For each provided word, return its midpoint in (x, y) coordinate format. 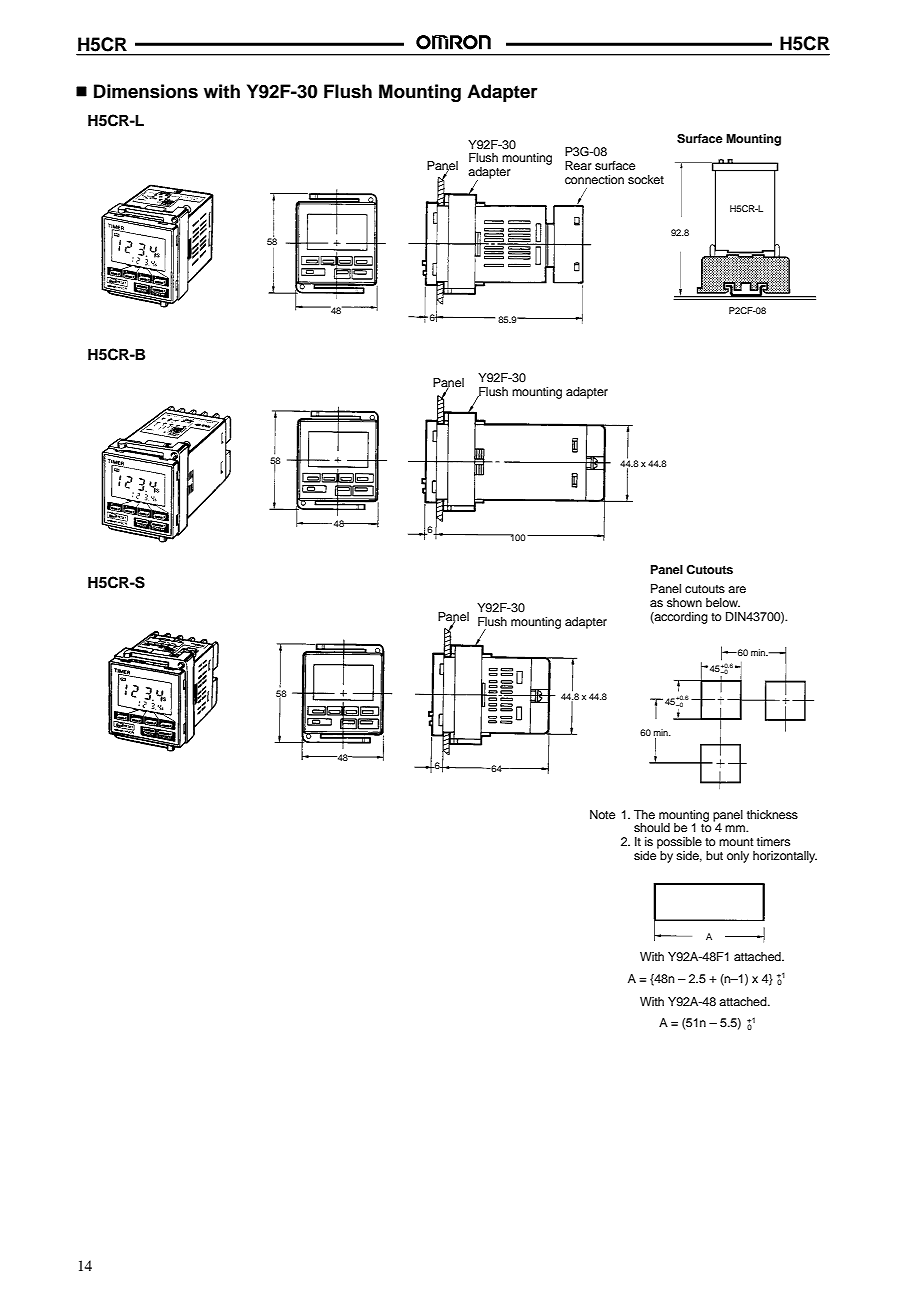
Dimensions (146, 91)
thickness (772, 814)
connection (594, 179)
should (652, 827)
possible (679, 843)
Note (602, 814)
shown (684, 602)
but (714, 855)
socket (646, 179)
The (644, 814)
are (737, 589)
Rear (578, 165)
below (723, 602)
